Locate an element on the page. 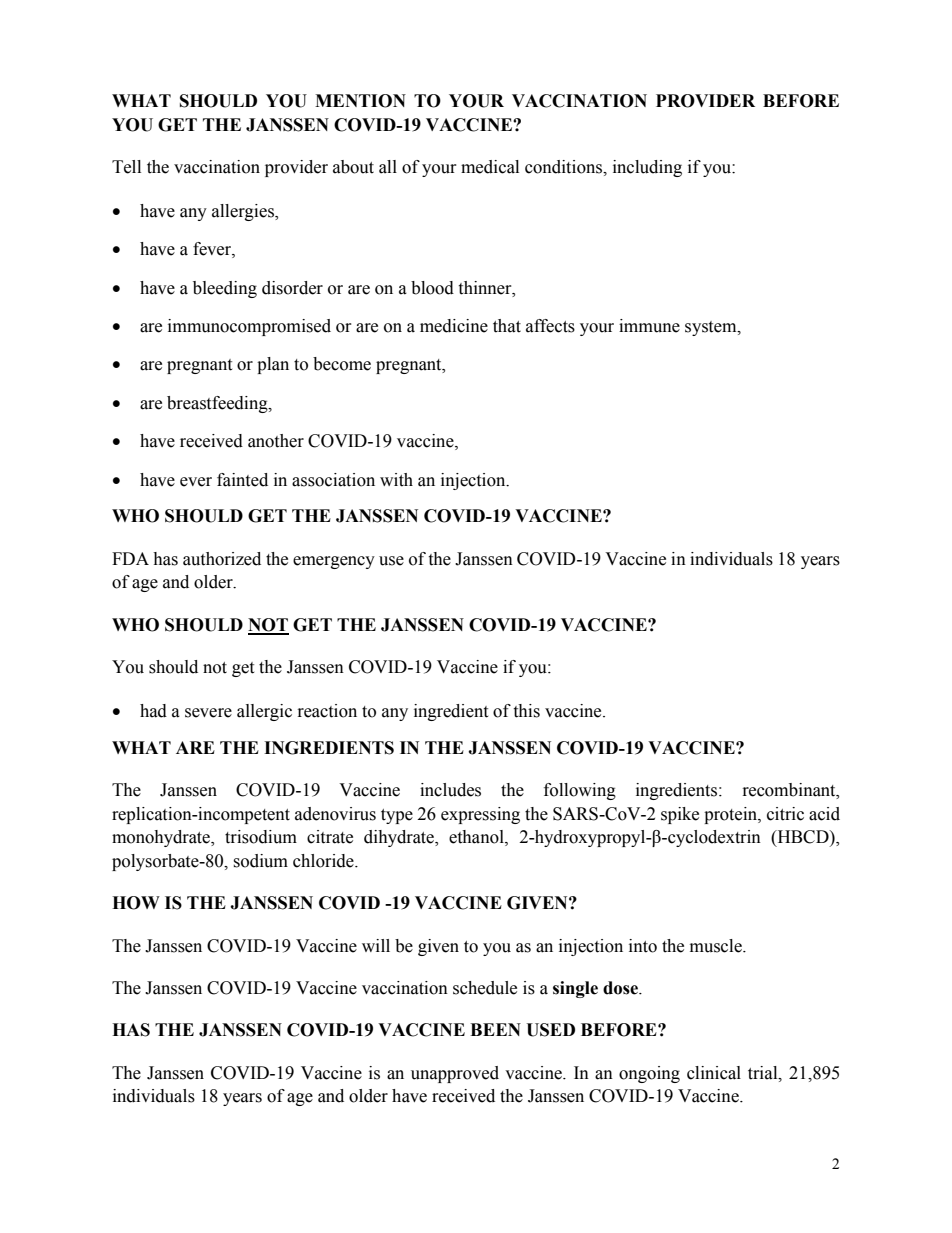 The image size is (952, 1233). BEEN is located at coordinates (495, 1029).
